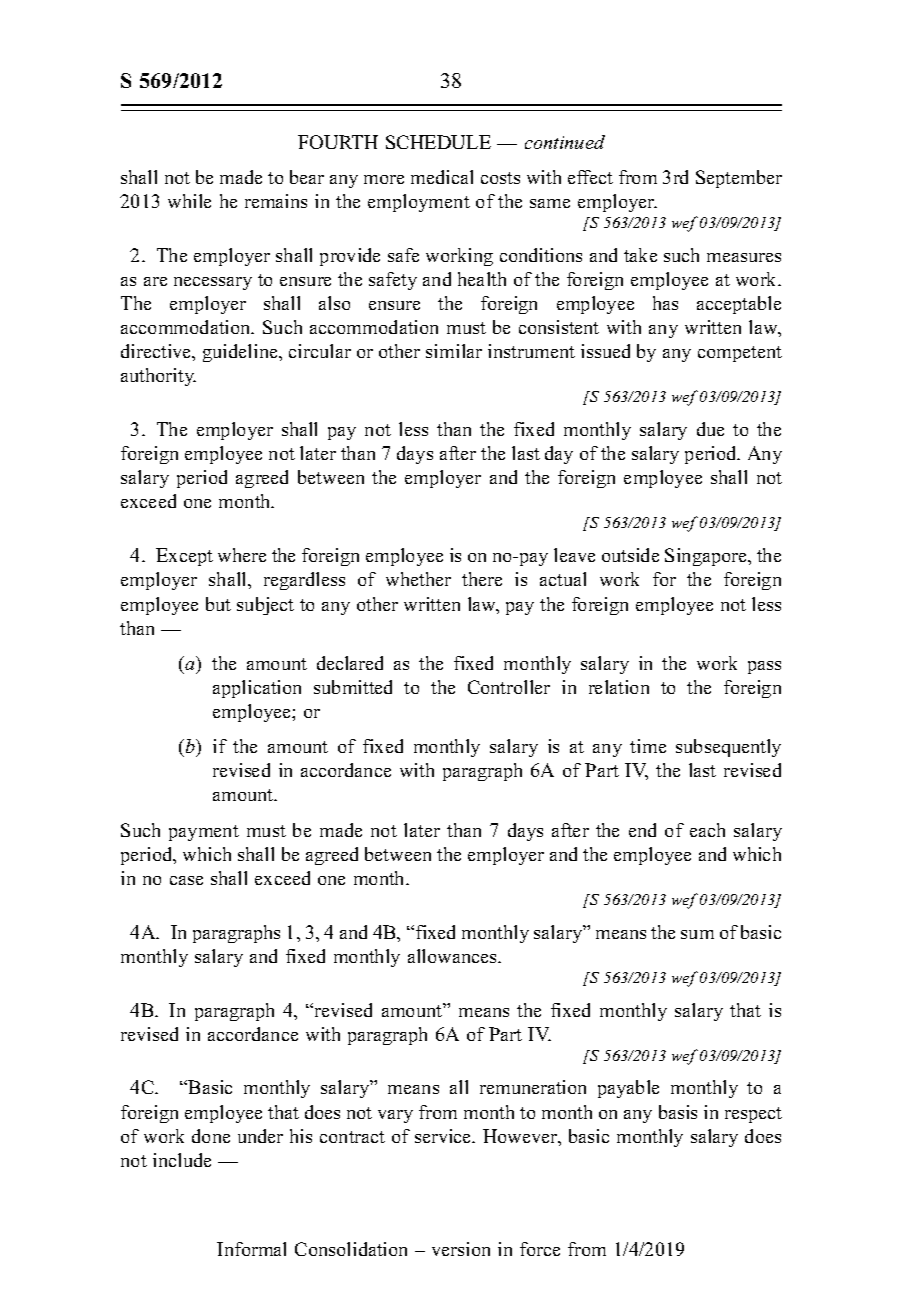  I want to click on while, so click(189, 201).
